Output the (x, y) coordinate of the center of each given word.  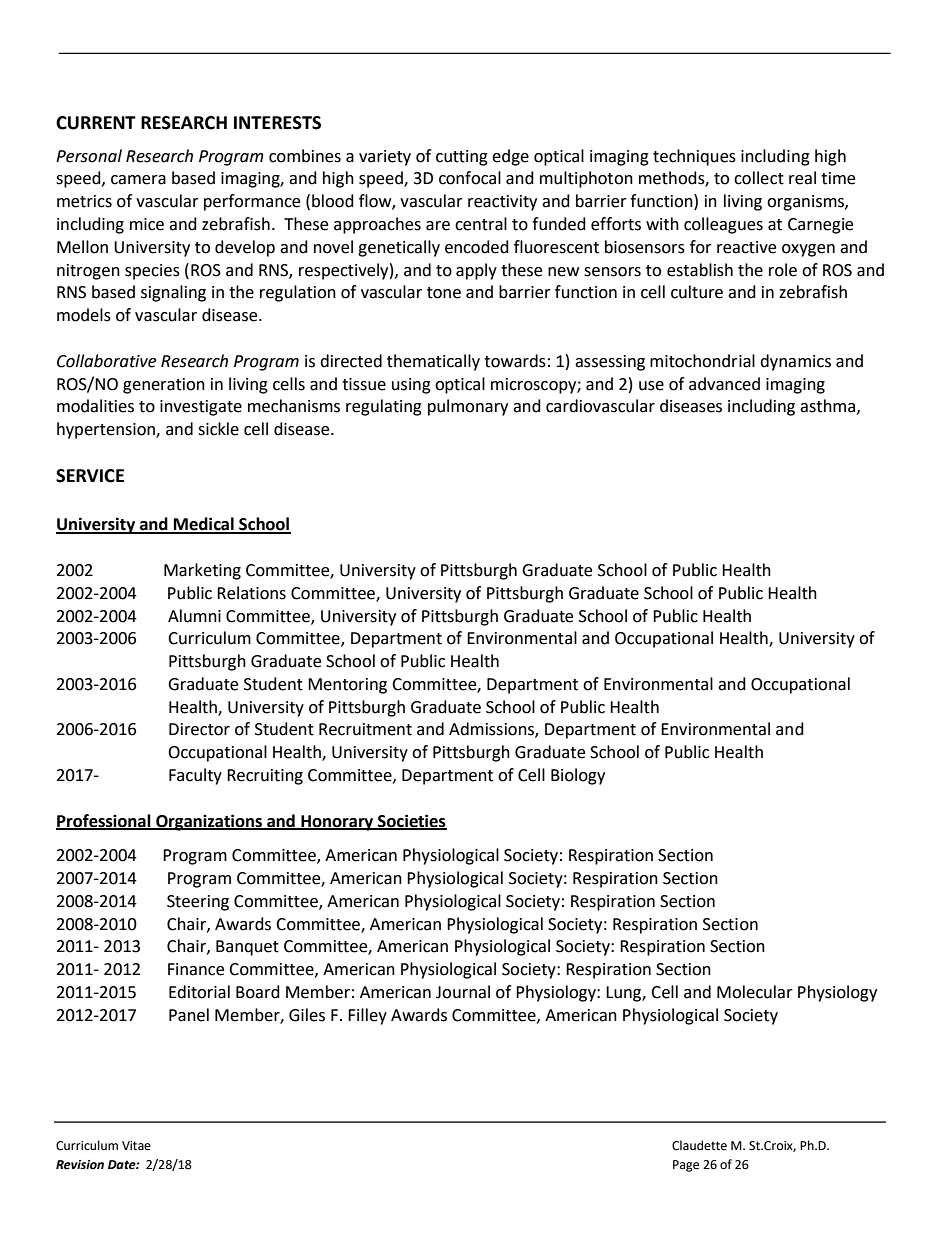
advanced (724, 384)
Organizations (209, 822)
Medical (204, 525)
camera (138, 180)
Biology (578, 776)
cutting (462, 158)
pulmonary (468, 407)
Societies (411, 822)
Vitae (136, 1146)
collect (759, 178)
